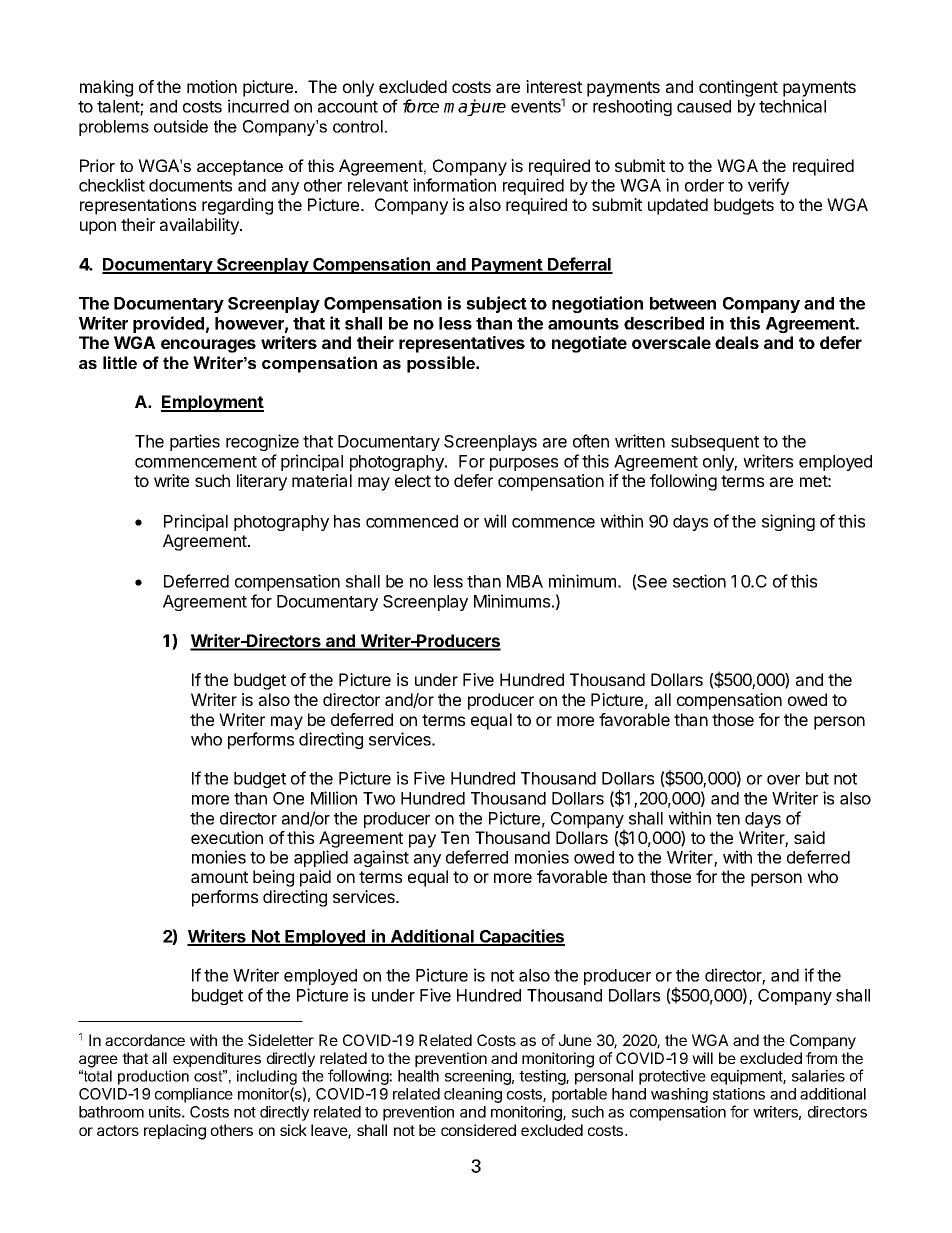  What do you see at coordinates (413, 480) in the image?
I see `elect` at bounding box center [413, 480].
